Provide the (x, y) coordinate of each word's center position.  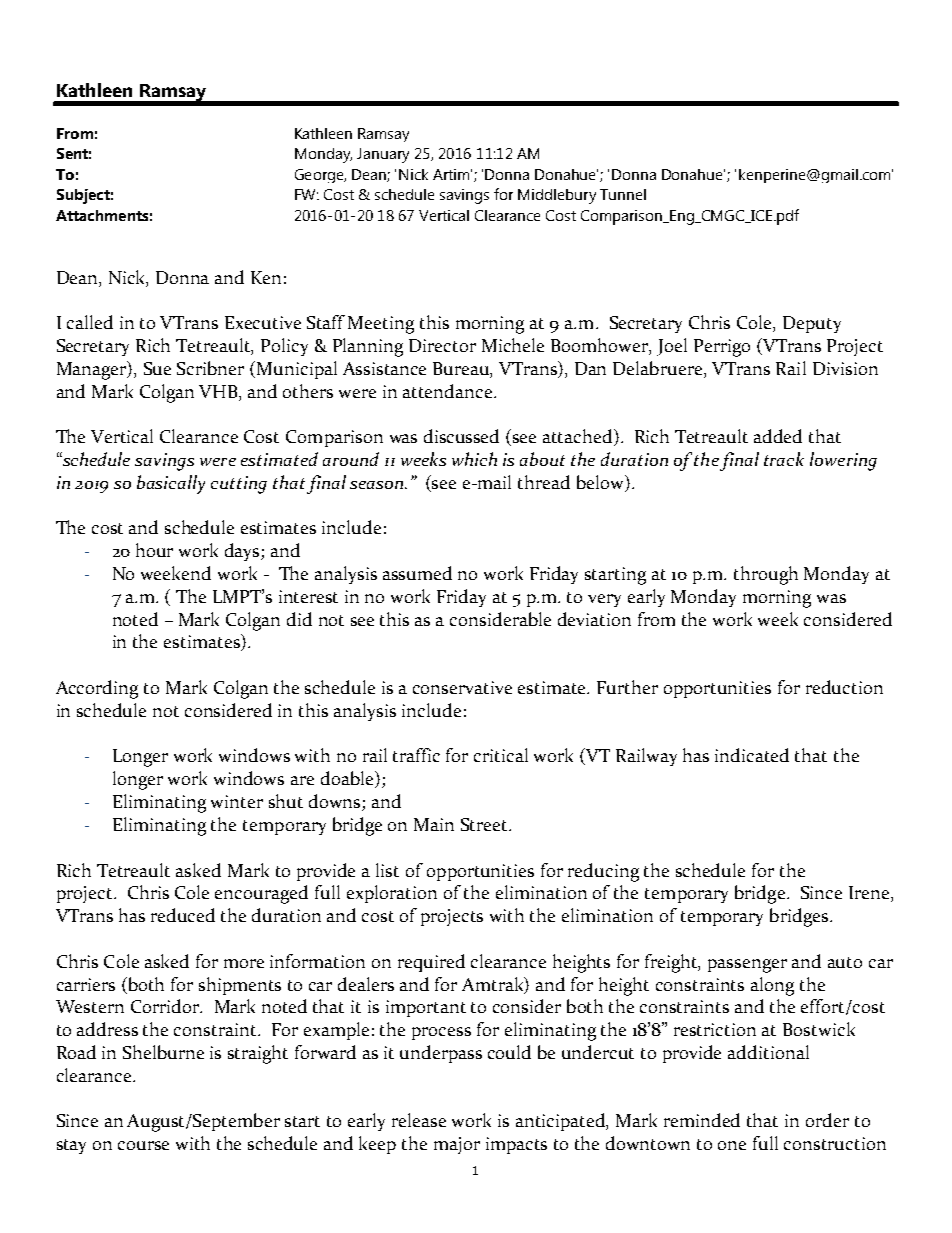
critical (501, 755)
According (97, 689)
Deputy (812, 324)
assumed (417, 573)
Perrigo (722, 348)
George (320, 176)
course (143, 1145)
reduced (183, 915)
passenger (747, 966)
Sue (157, 368)
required (431, 963)
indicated (752, 755)
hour (154, 550)
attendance (449, 391)
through (766, 575)
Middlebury (557, 196)
